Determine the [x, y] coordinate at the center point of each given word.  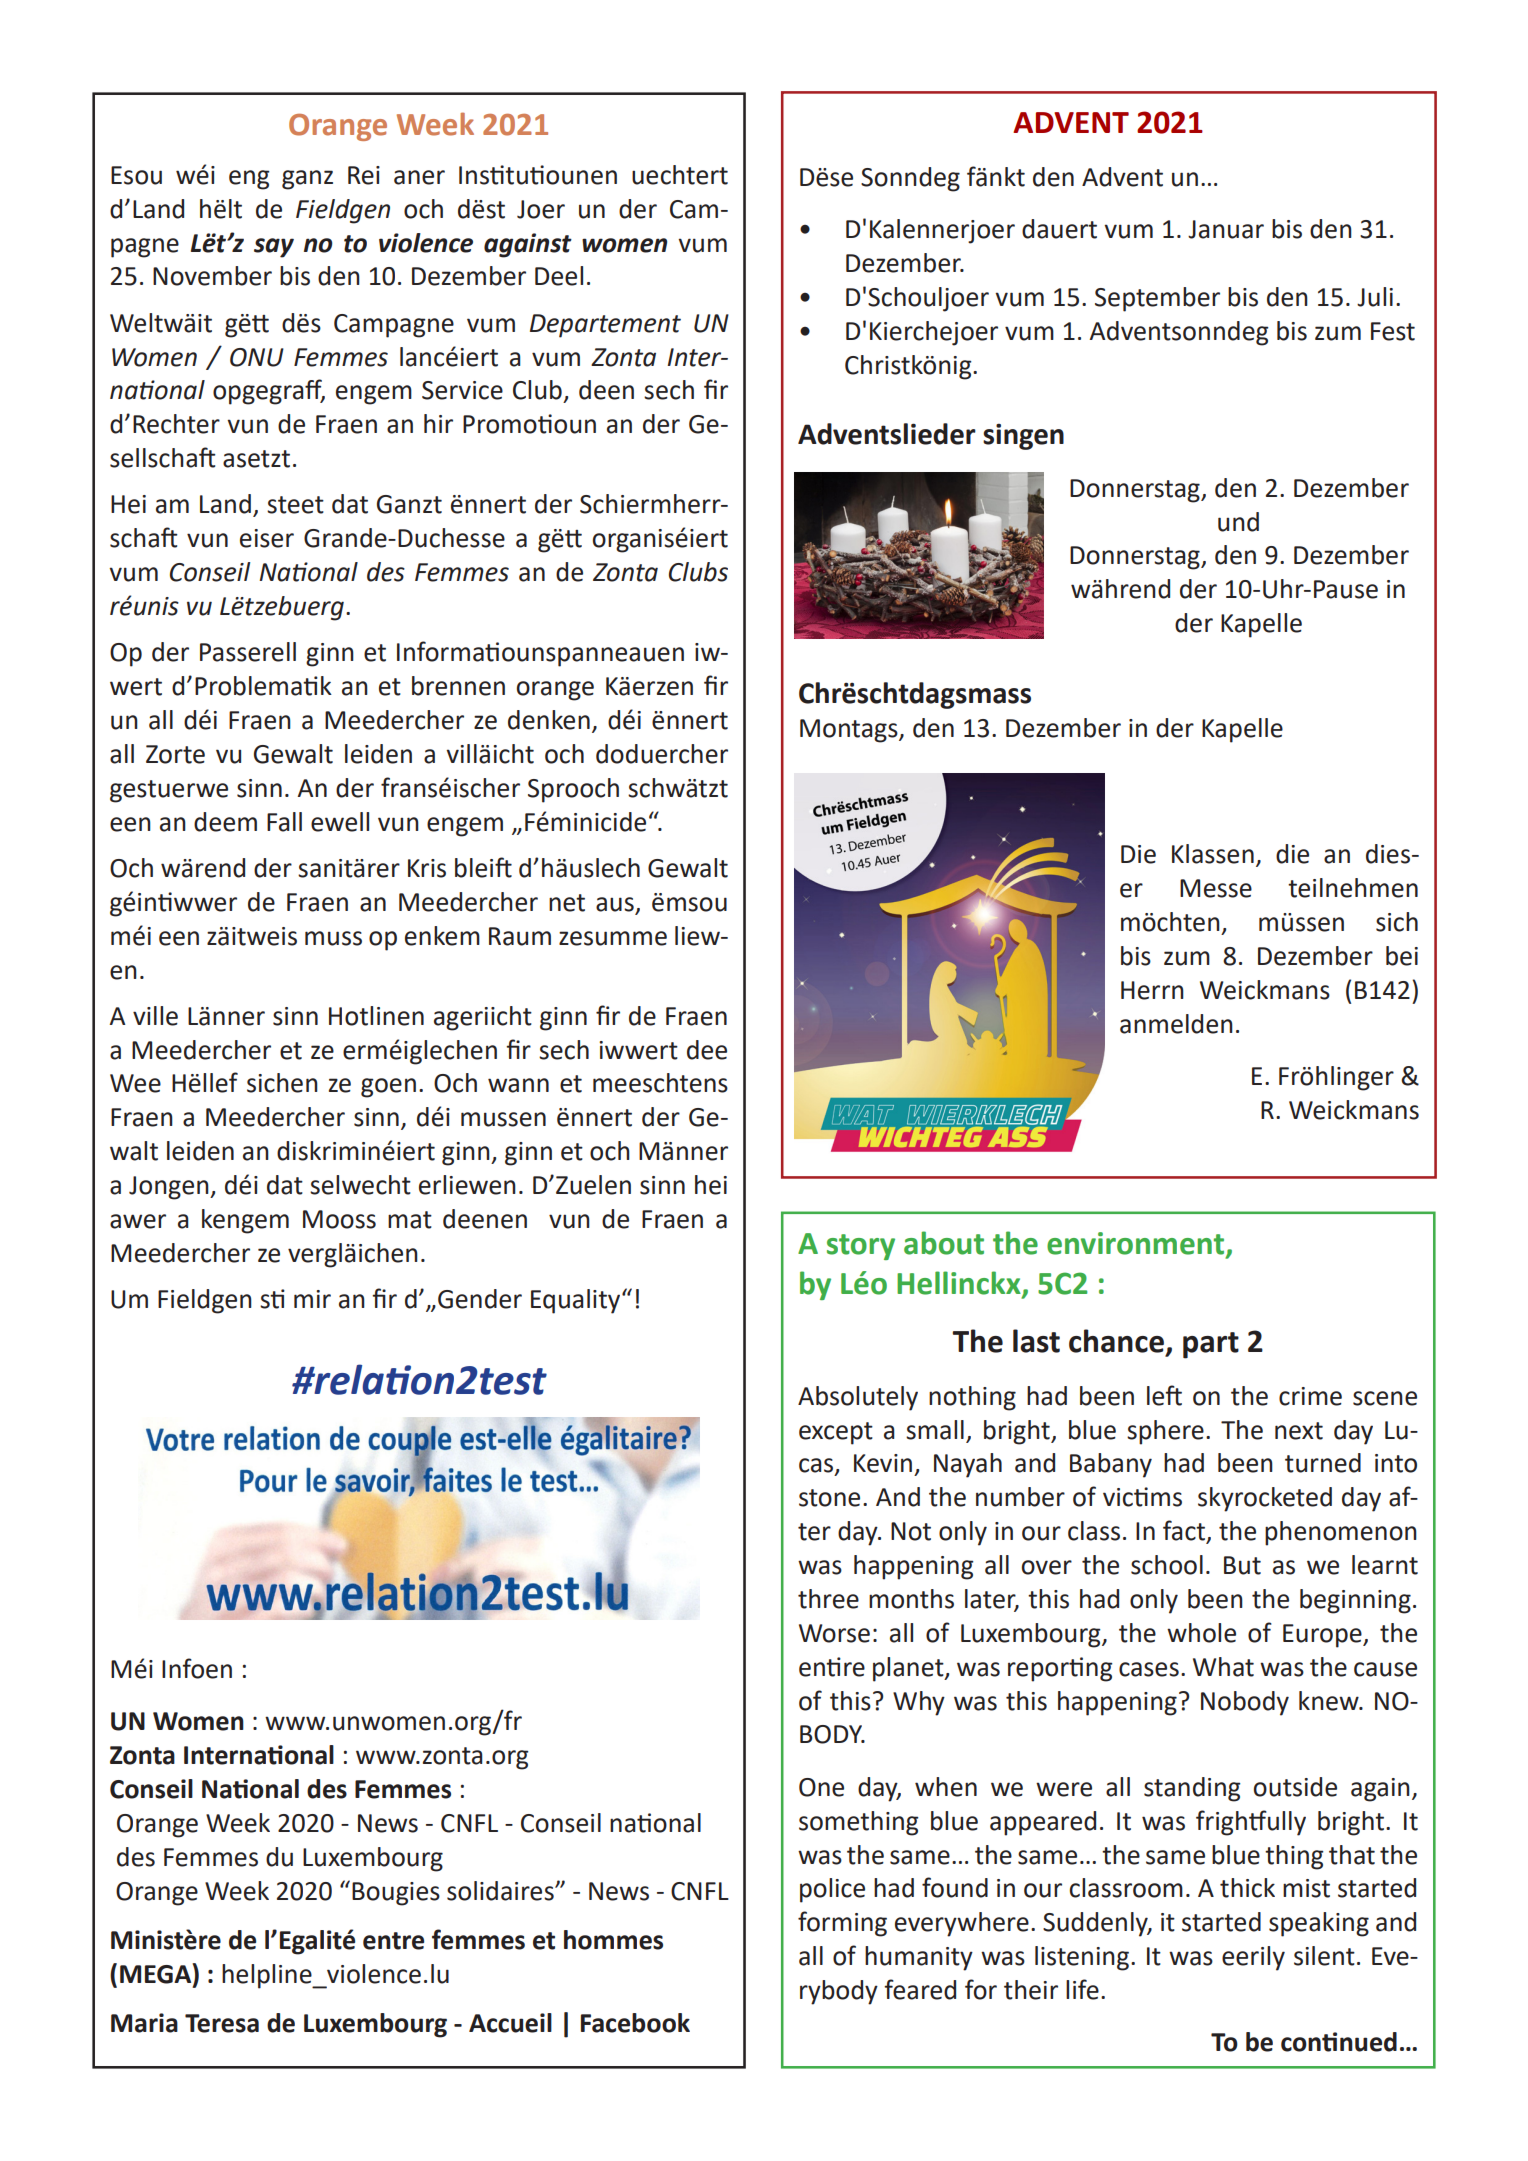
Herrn [1152, 990]
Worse [834, 1633]
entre [393, 1941]
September [1157, 299]
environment [1137, 1244]
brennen [458, 686]
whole [1201, 1633]
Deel [559, 276]
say [274, 248]
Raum [520, 936]
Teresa [222, 2023]
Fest [1393, 331]
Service [462, 390]
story [861, 1247]
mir [312, 1299]
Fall [284, 822]
